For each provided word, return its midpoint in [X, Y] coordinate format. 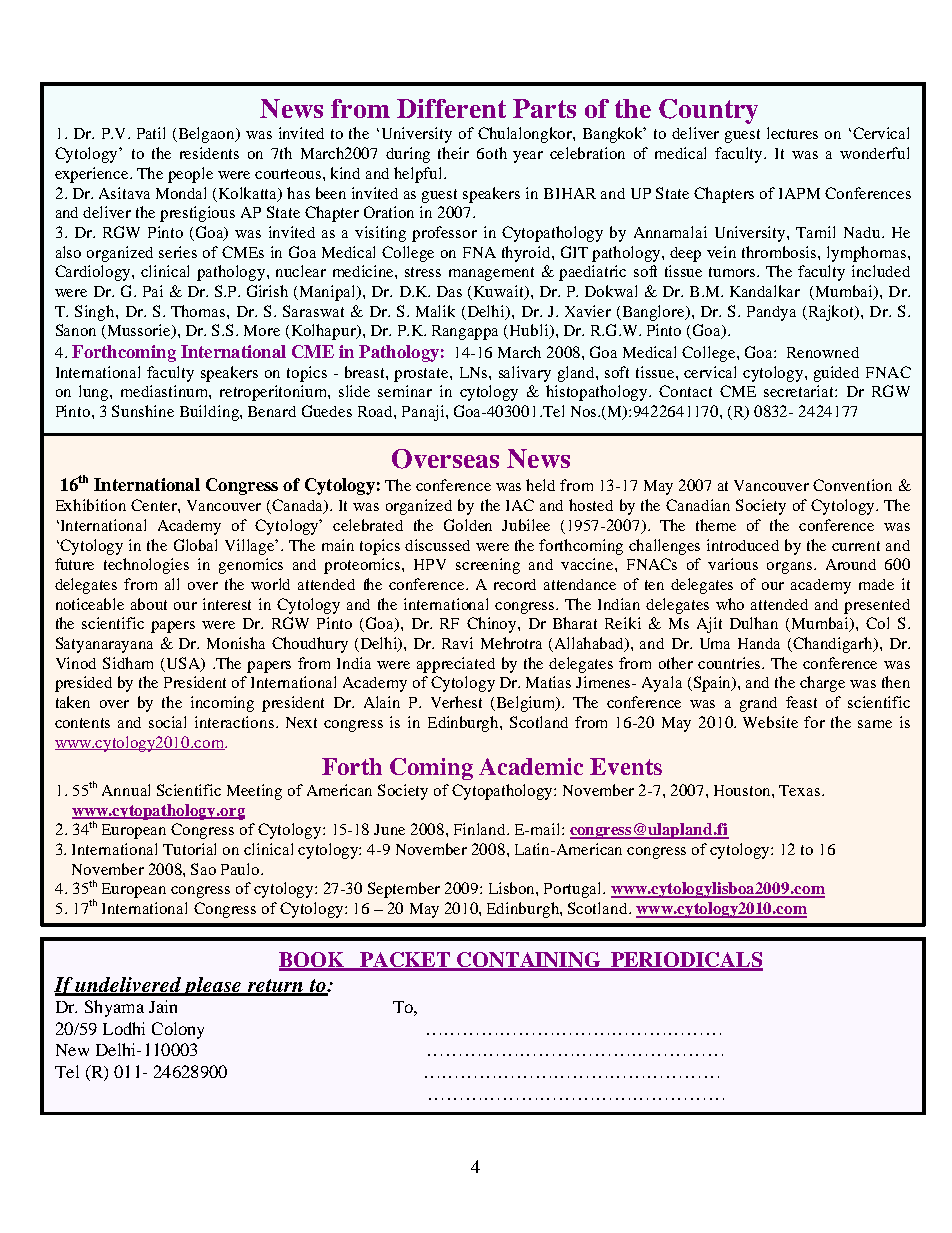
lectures [792, 133]
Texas [801, 790]
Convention [852, 485]
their [453, 153]
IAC [520, 505]
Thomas [199, 311]
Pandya [771, 313]
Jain [163, 1006]
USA [185, 664]
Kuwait [500, 292]
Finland [481, 829]
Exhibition [91, 505]
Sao [203, 869]
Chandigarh [833, 645]
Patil [151, 133]
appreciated [456, 665]
